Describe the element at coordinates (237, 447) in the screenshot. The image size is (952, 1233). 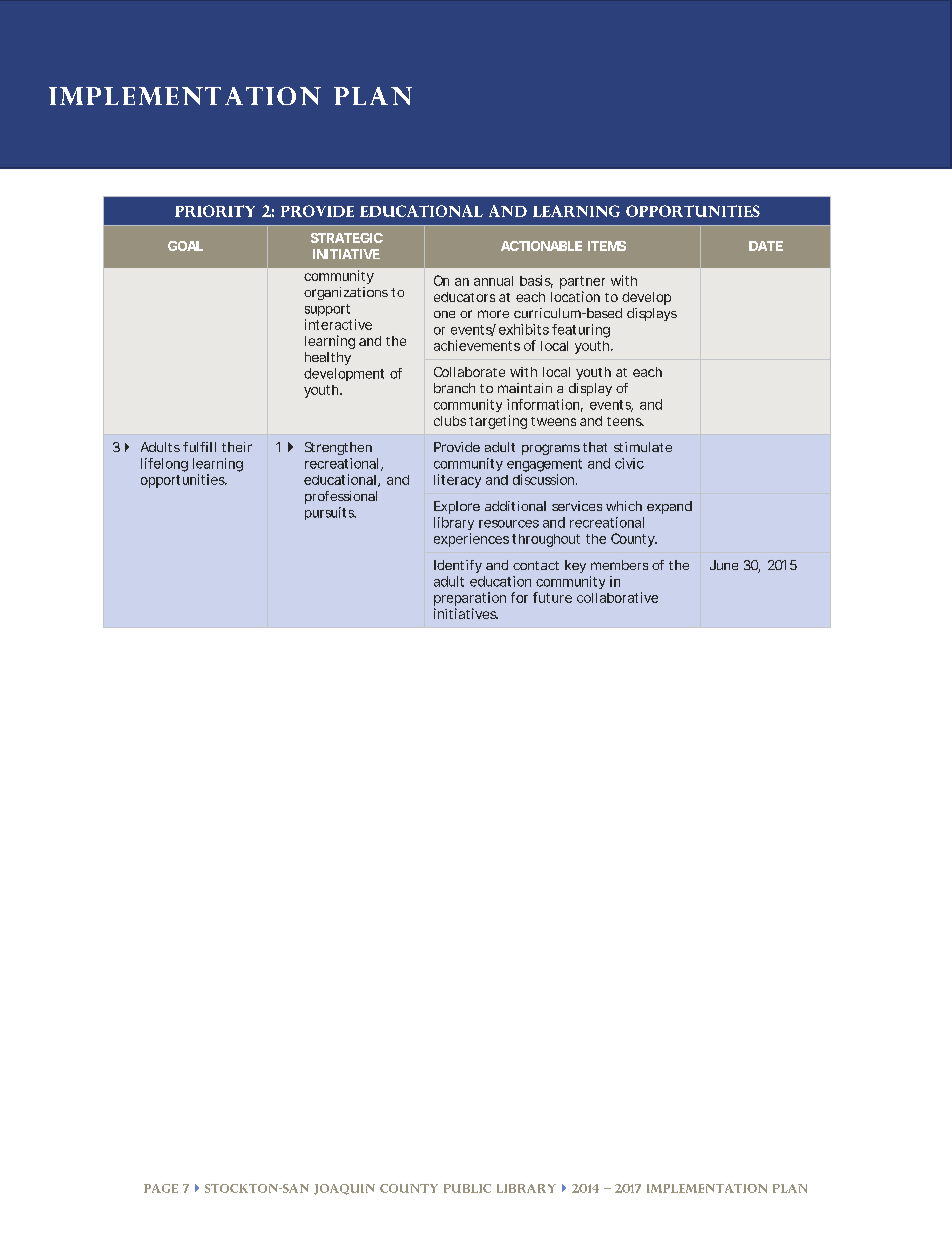
I see `their` at that location.
